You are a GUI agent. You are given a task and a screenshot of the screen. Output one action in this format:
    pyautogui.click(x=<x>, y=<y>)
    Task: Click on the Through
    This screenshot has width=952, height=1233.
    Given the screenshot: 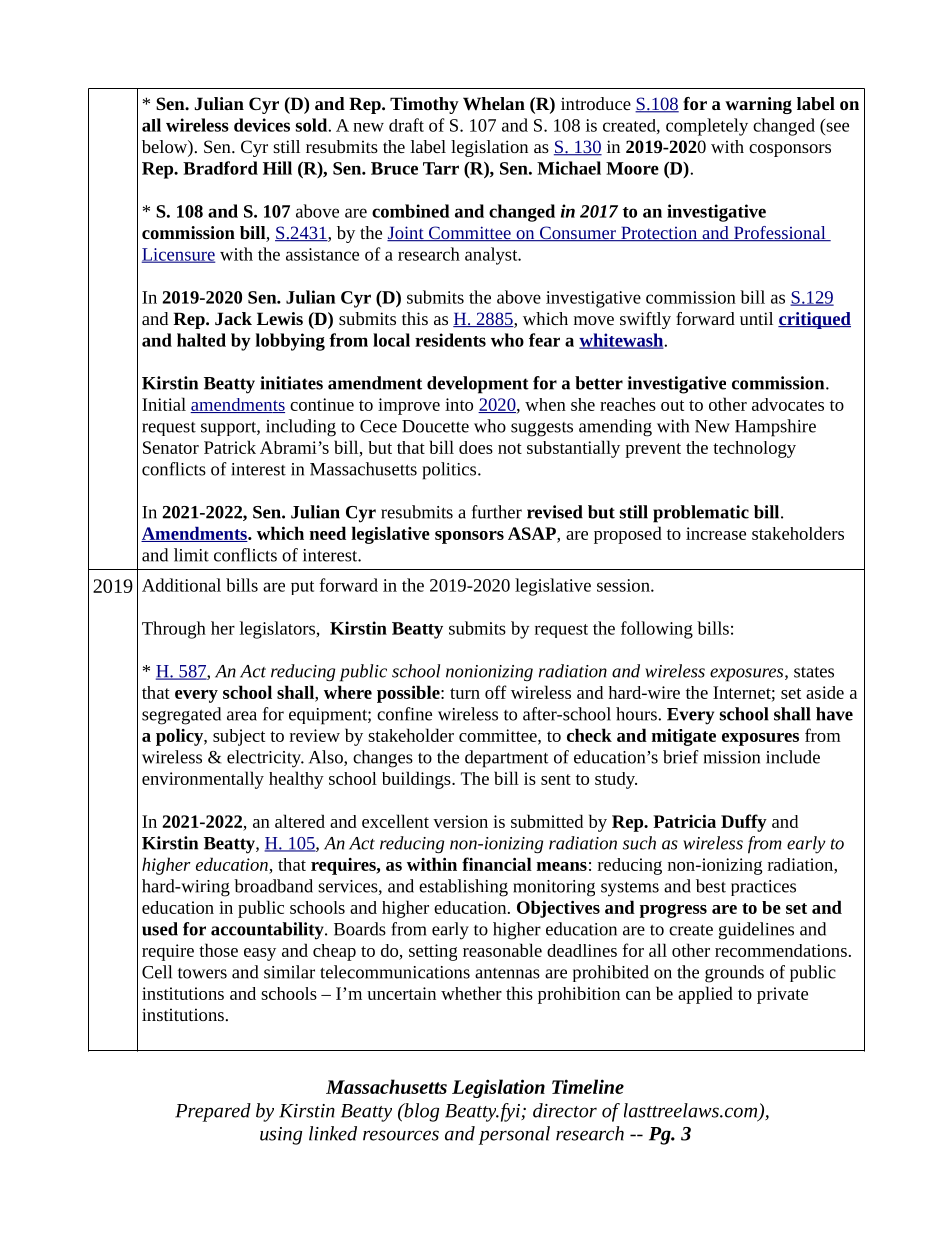 What is the action you would take?
    pyautogui.click(x=174, y=630)
